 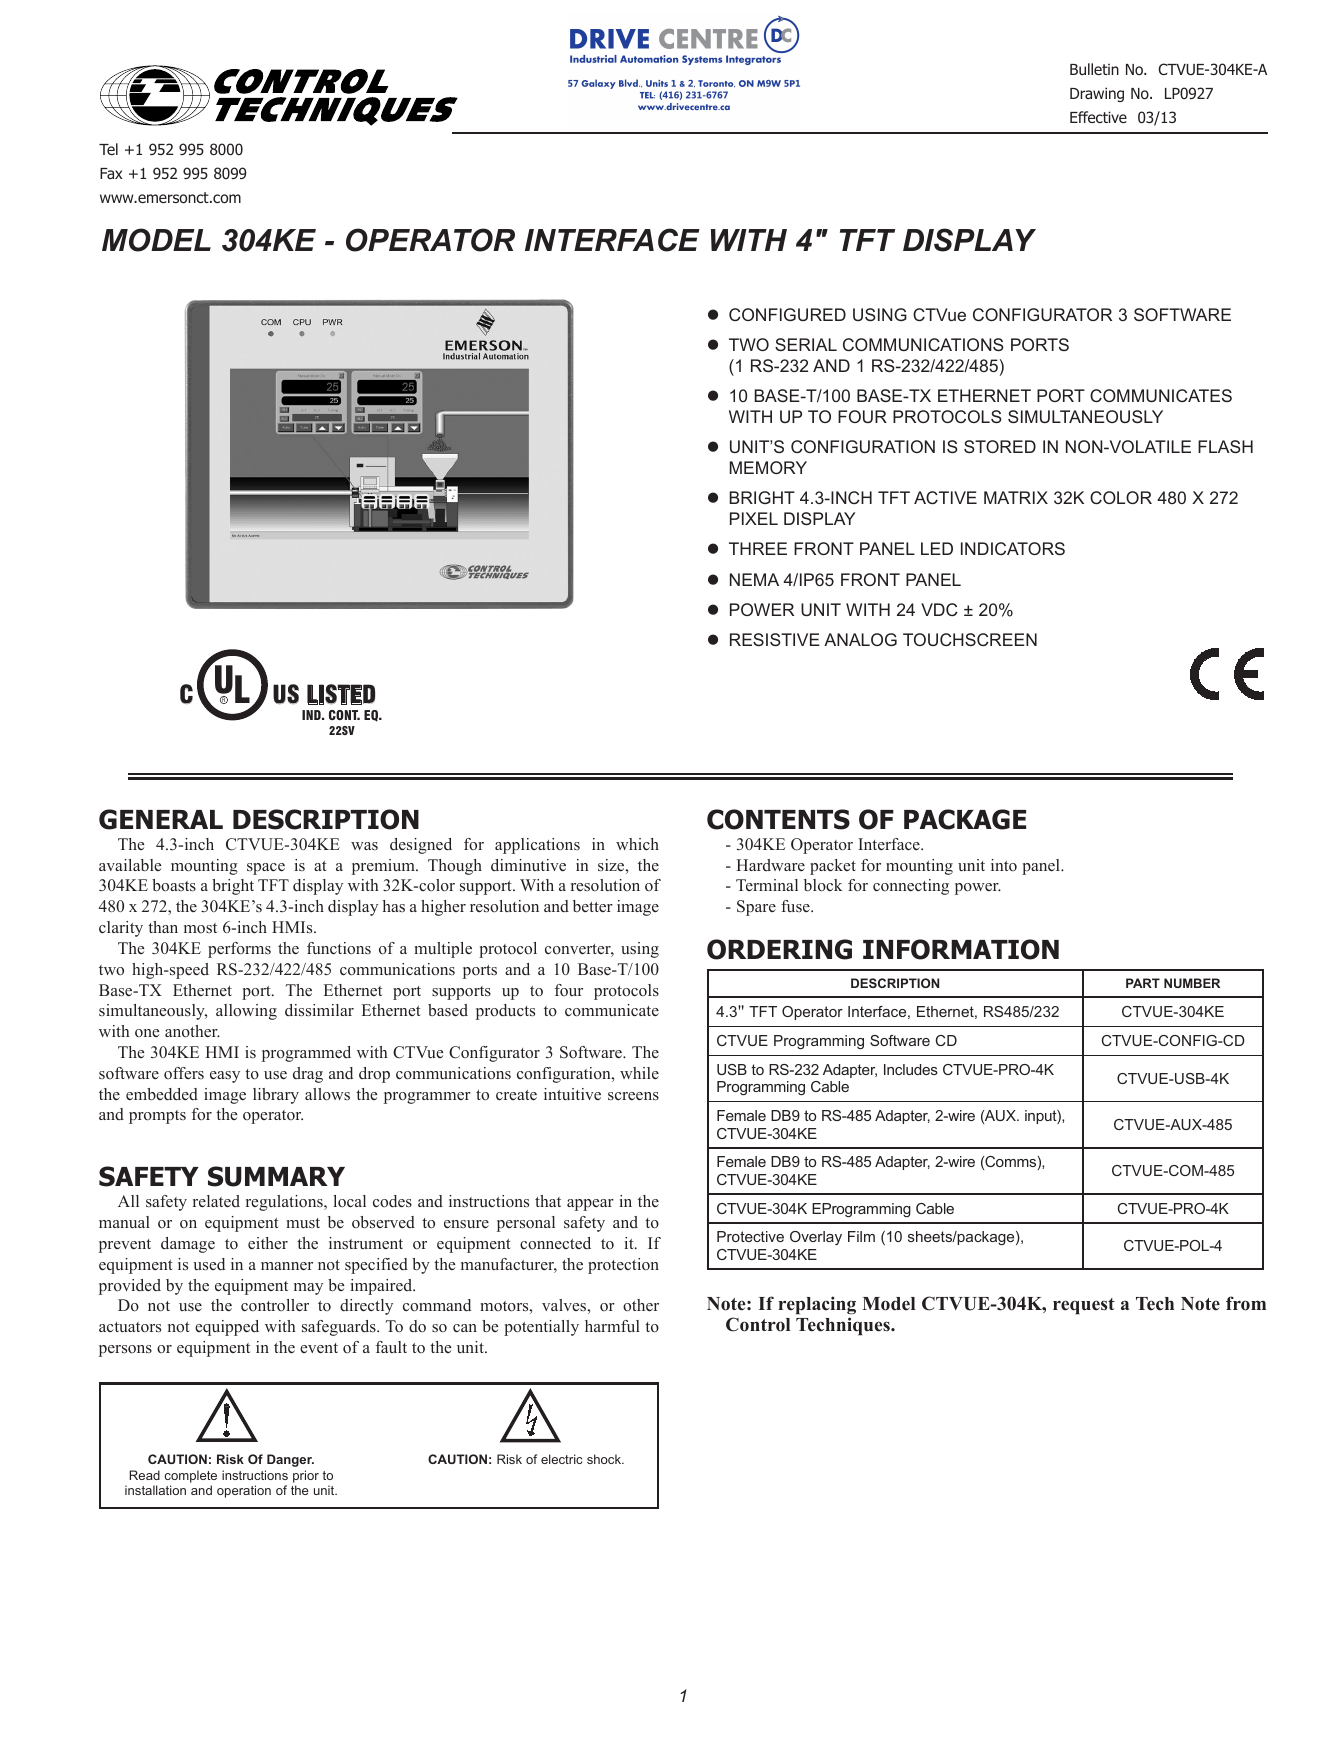 I want to click on MEMORY, so click(x=768, y=467).
